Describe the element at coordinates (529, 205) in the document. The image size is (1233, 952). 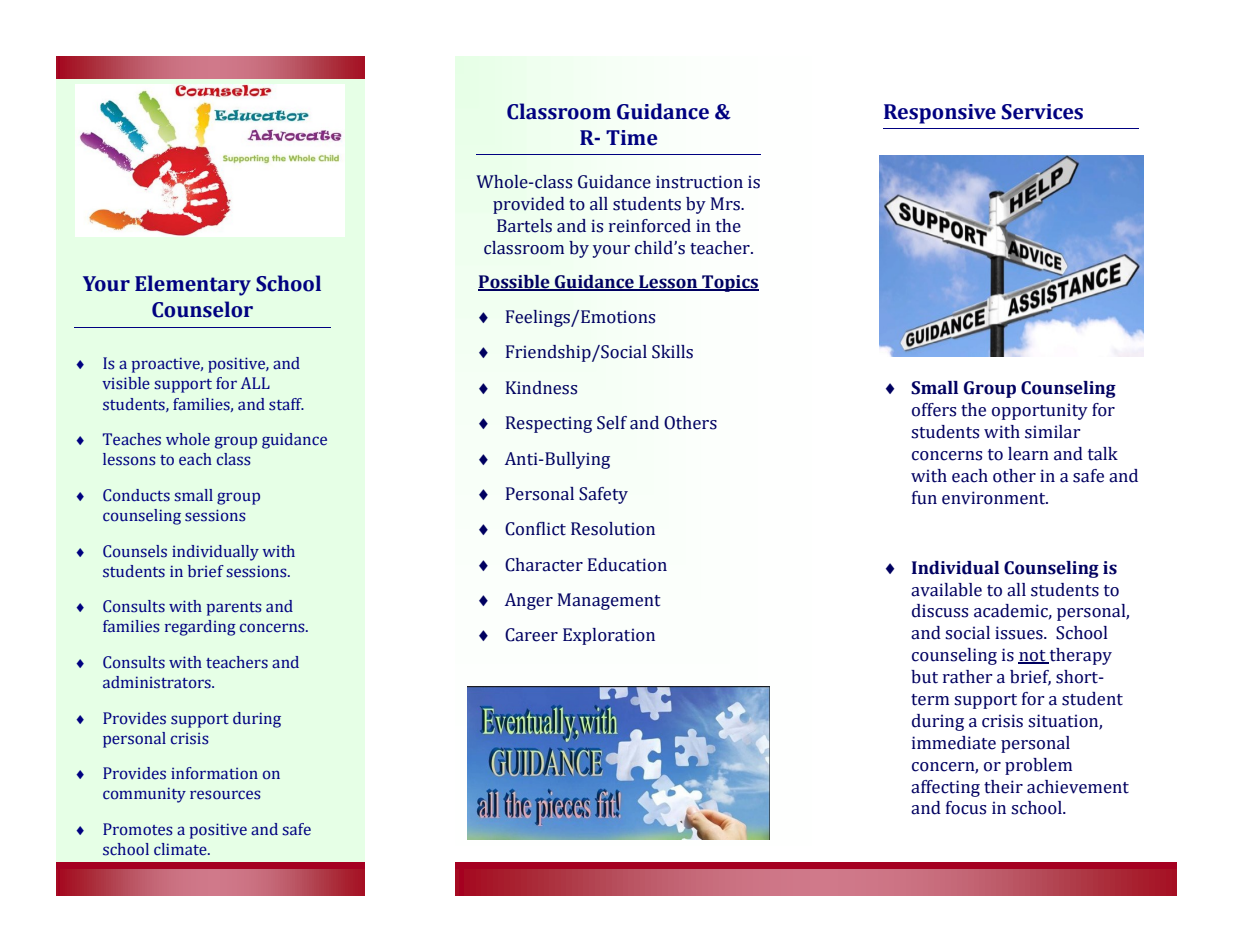
I see `provided` at that location.
